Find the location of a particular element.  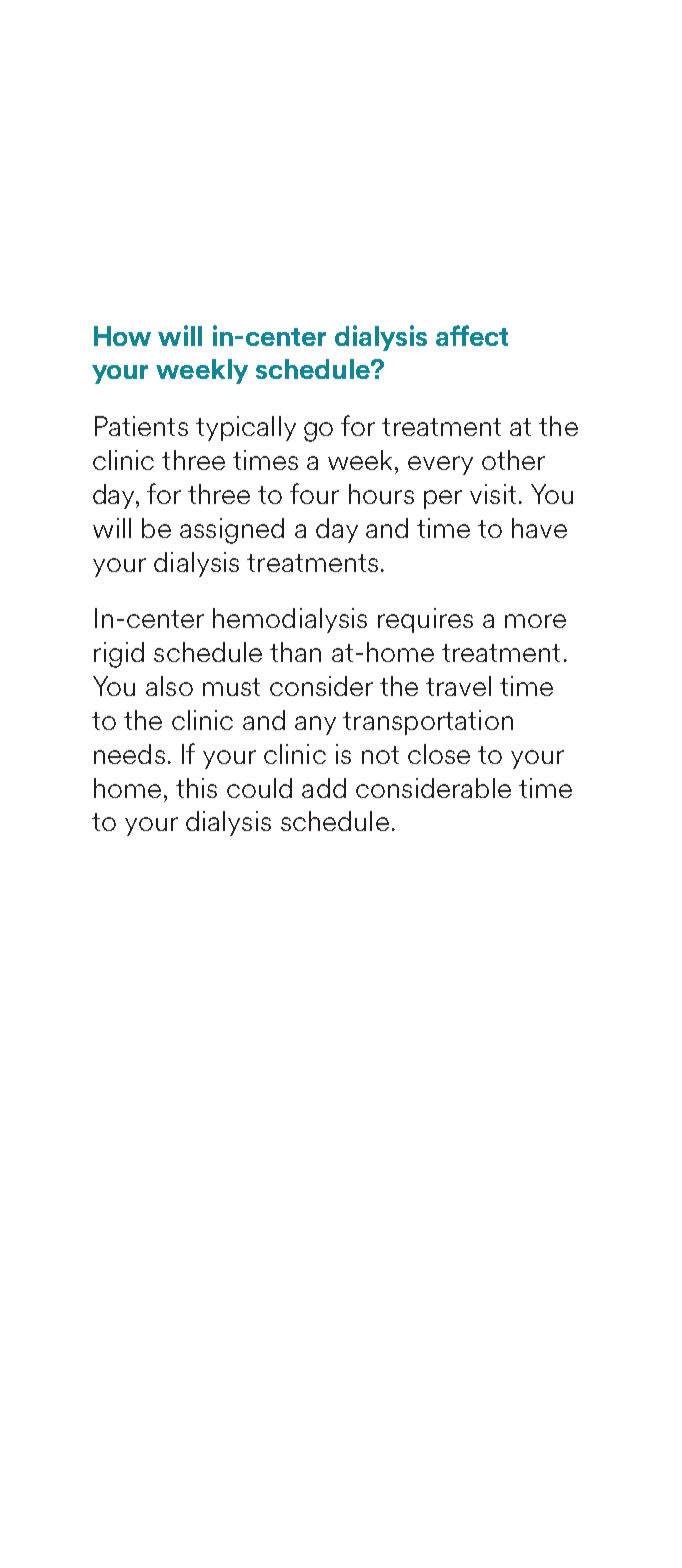

How is located at coordinates (122, 336).
